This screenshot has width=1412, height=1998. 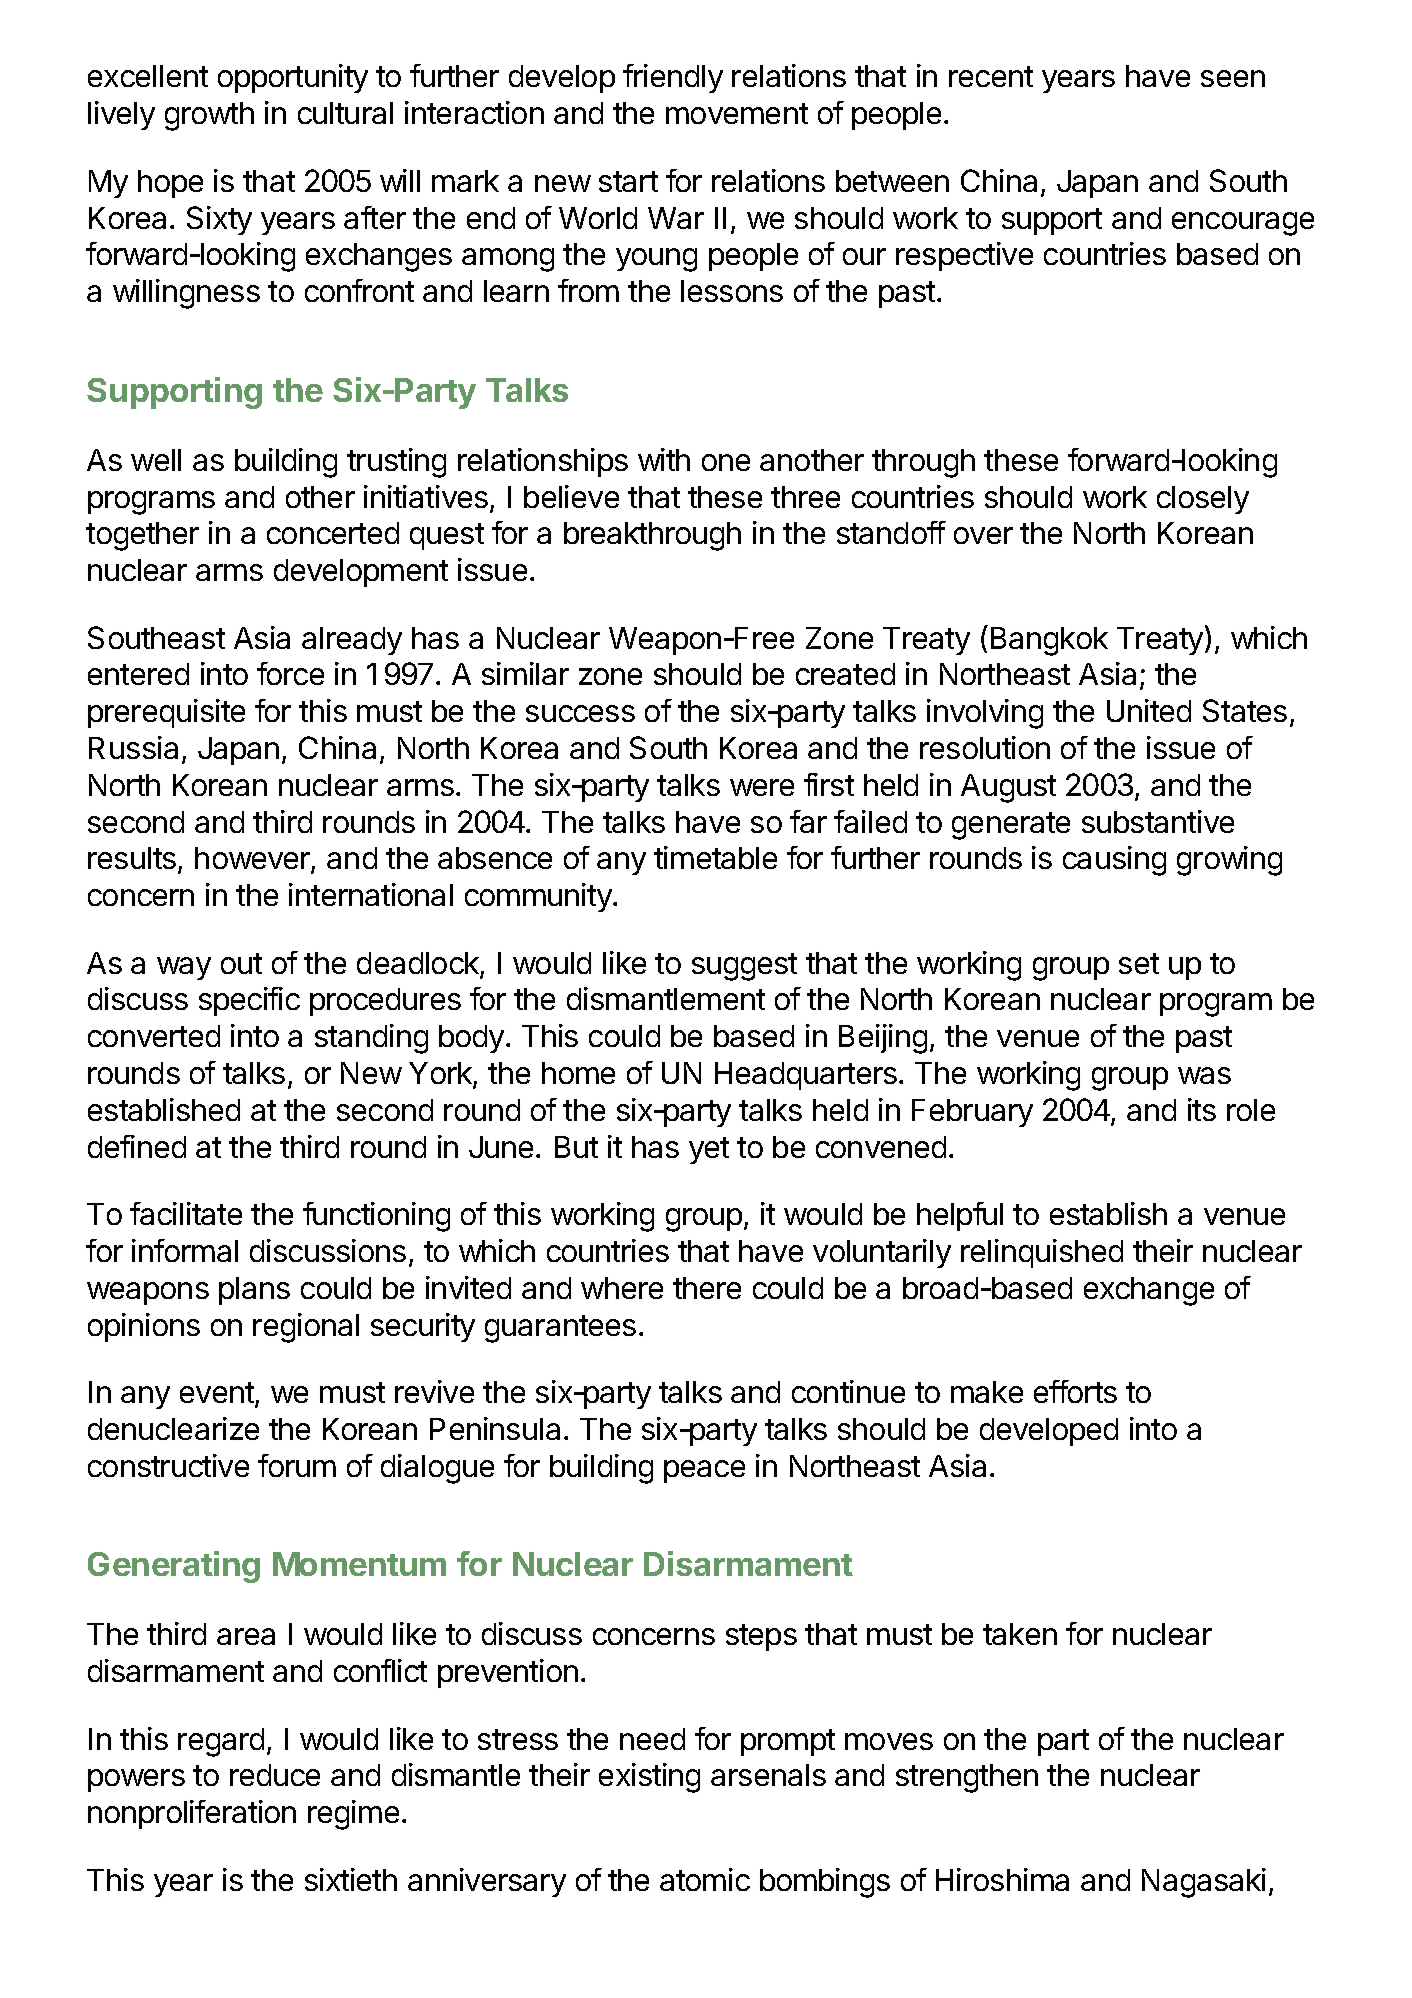 What do you see at coordinates (580, 713) in the screenshot?
I see `success` at bounding box center [580, 713].
